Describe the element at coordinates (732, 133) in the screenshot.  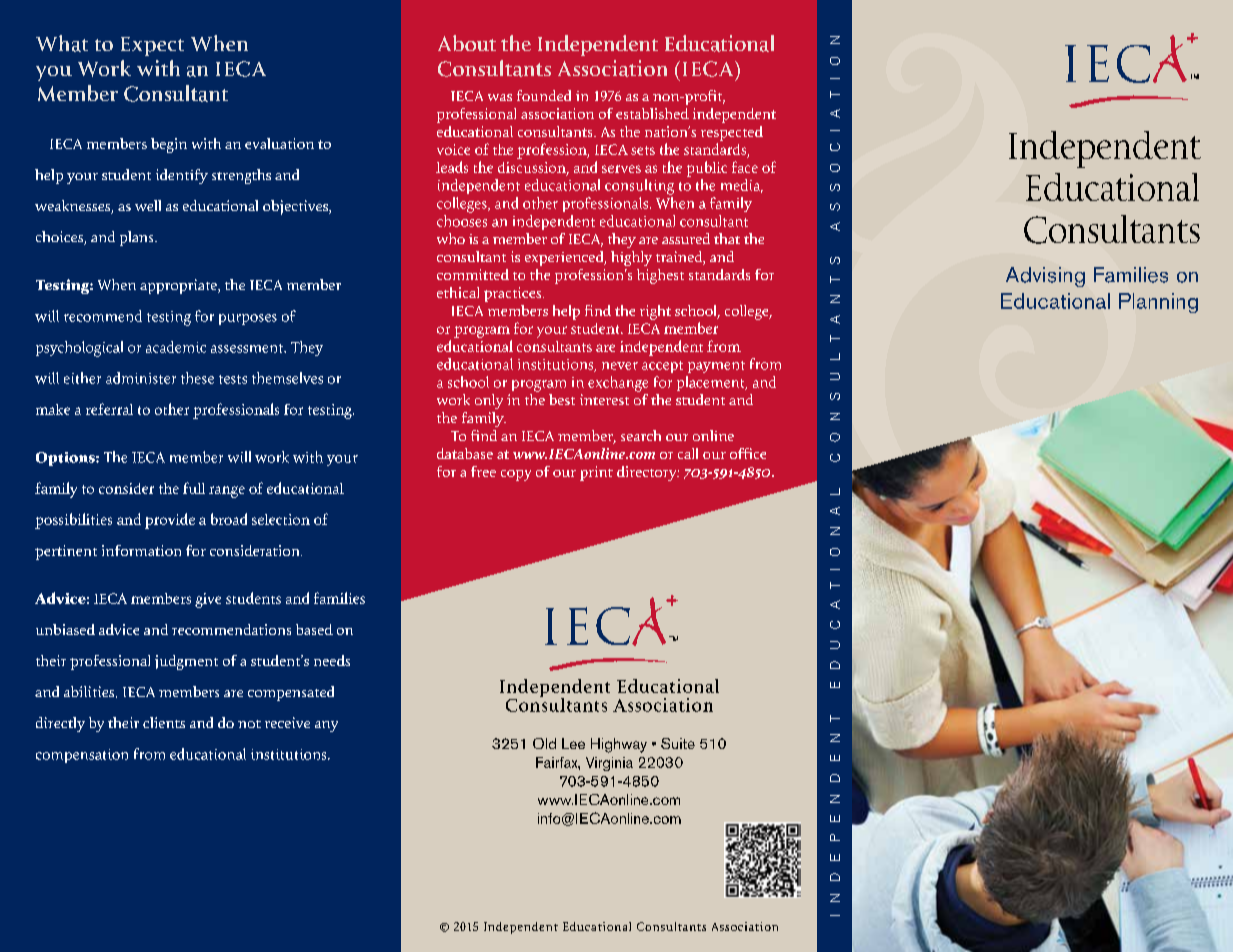
I see `respected` at that location.
